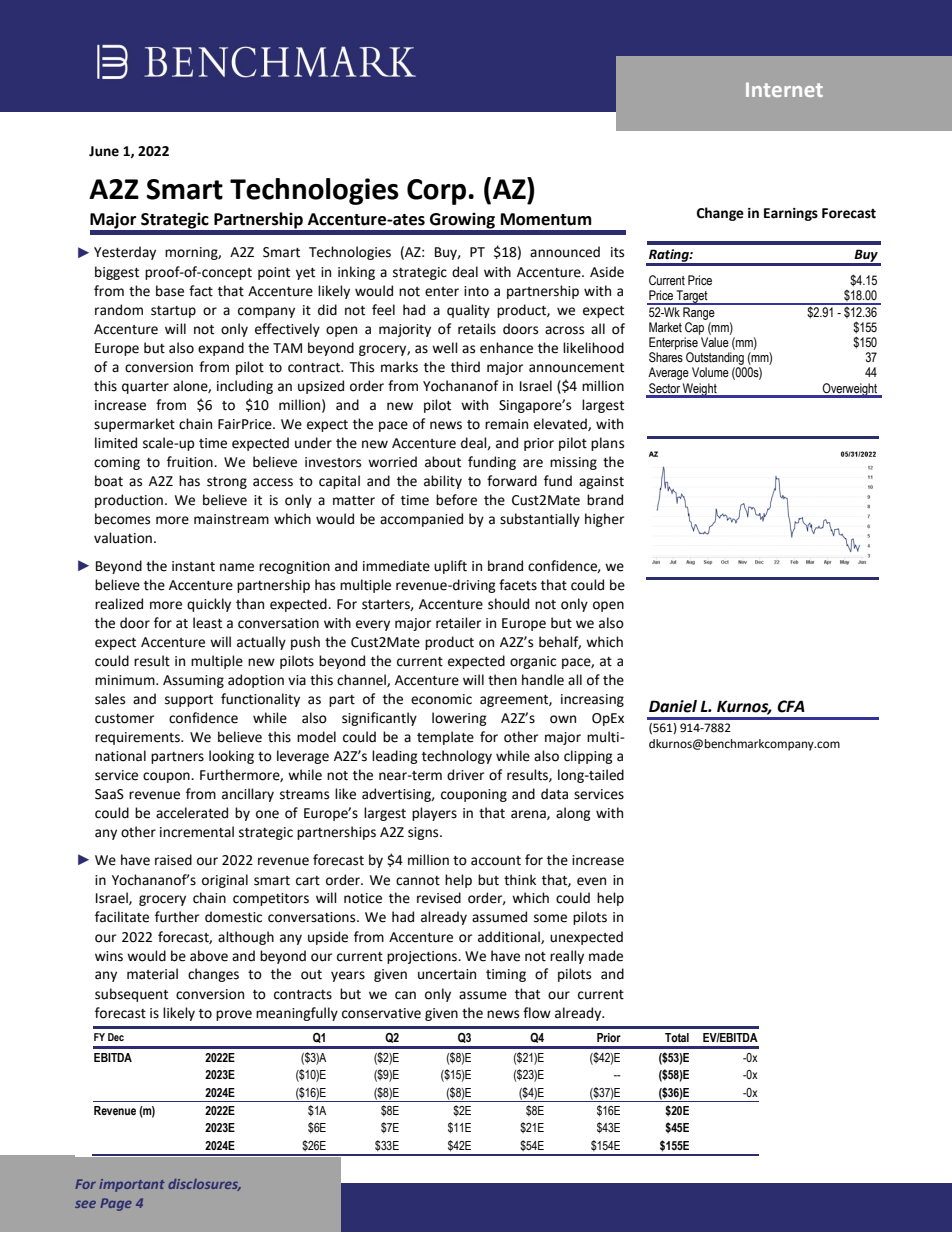  What do you see at coordinates (145, 388) in the document?
I see `quarter` at bounding box center [145, 388].
